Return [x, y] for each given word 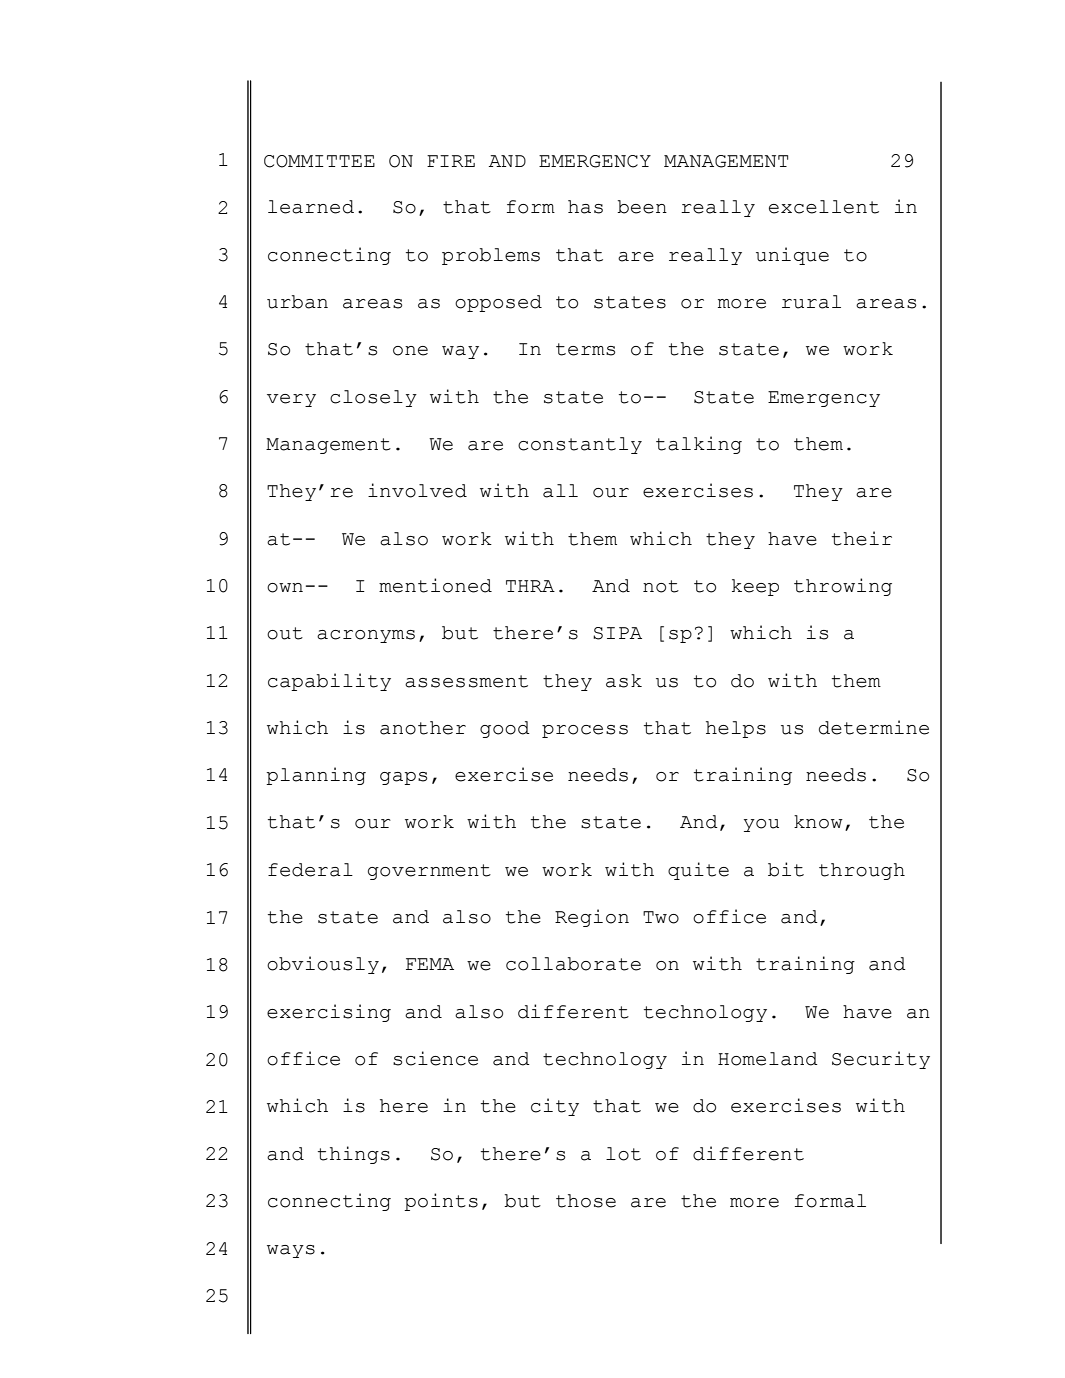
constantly [580, 445]
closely [373, 398]
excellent [824, 207]
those [586, 1201]
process [585, 731]
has [585, 207]
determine [874, 727]
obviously [323, 965]
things [354, 1155]
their [862, 538]
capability [329, 682]
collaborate [573, 964]
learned [311, 207]
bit [786, 869]
